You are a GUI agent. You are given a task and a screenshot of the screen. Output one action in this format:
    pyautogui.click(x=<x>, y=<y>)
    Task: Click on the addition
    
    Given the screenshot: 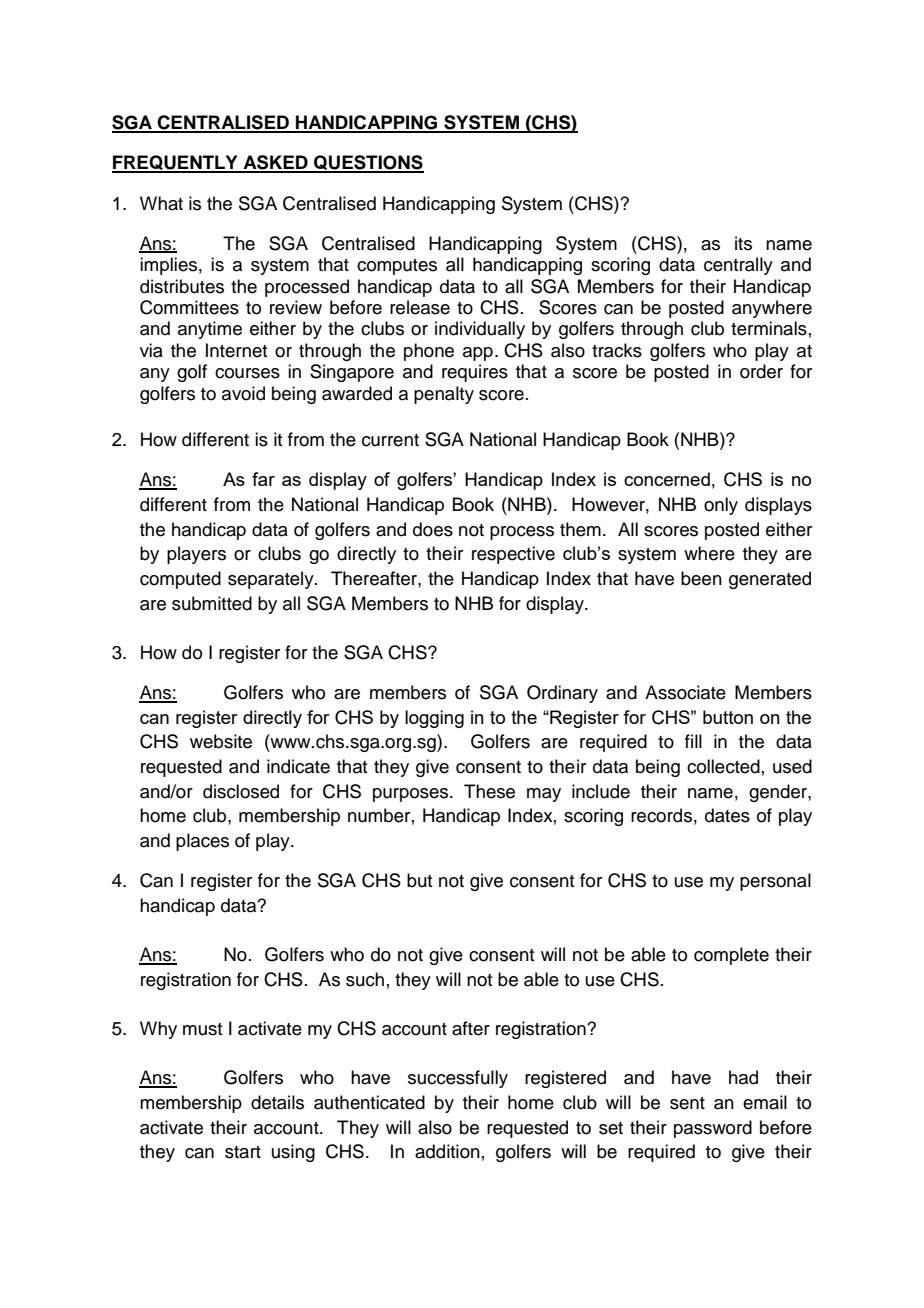 What is the action you would take?
    pyautogui.click(x=447, y=1151)
